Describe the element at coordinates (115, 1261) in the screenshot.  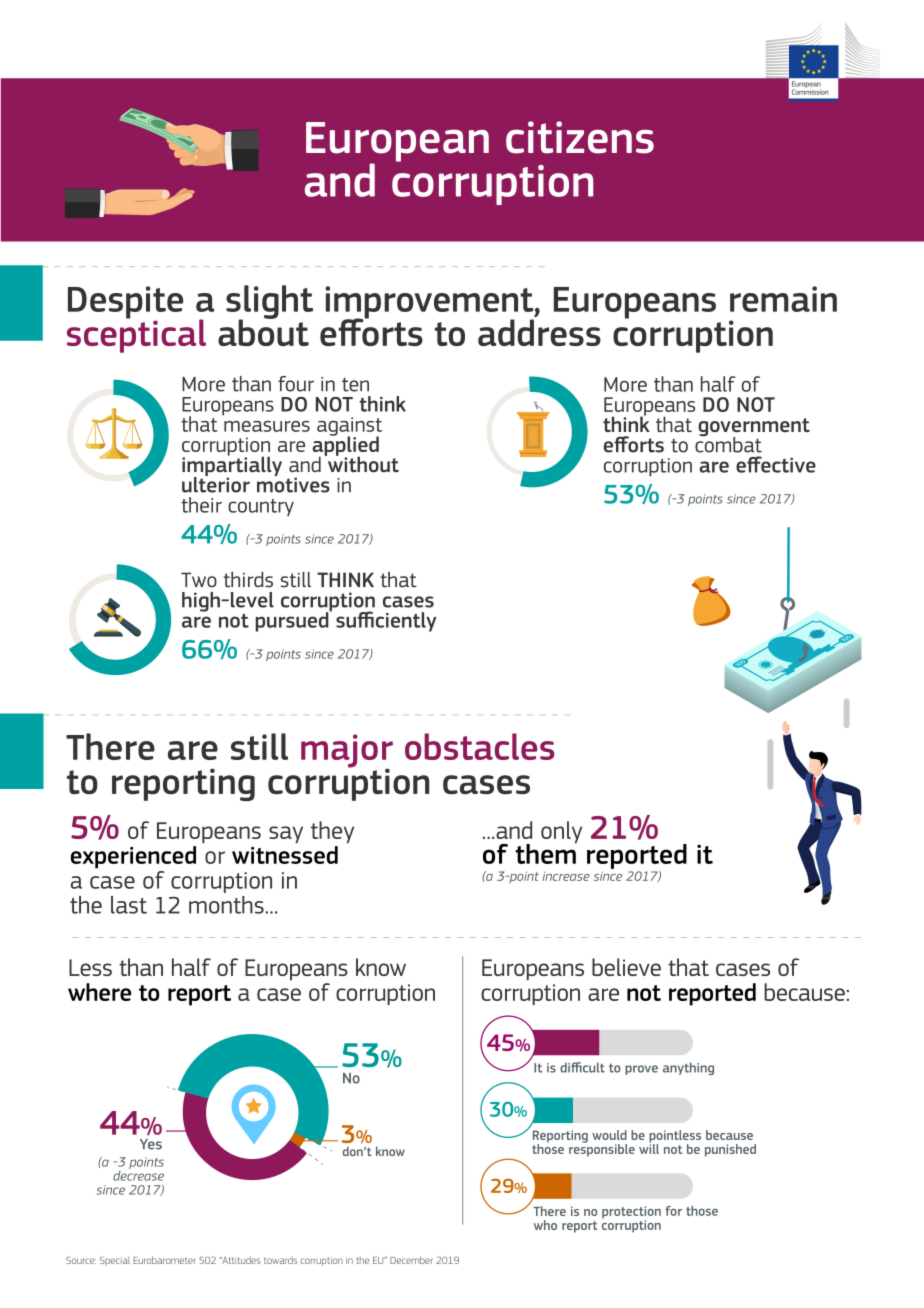
I see `Special` at that location.
